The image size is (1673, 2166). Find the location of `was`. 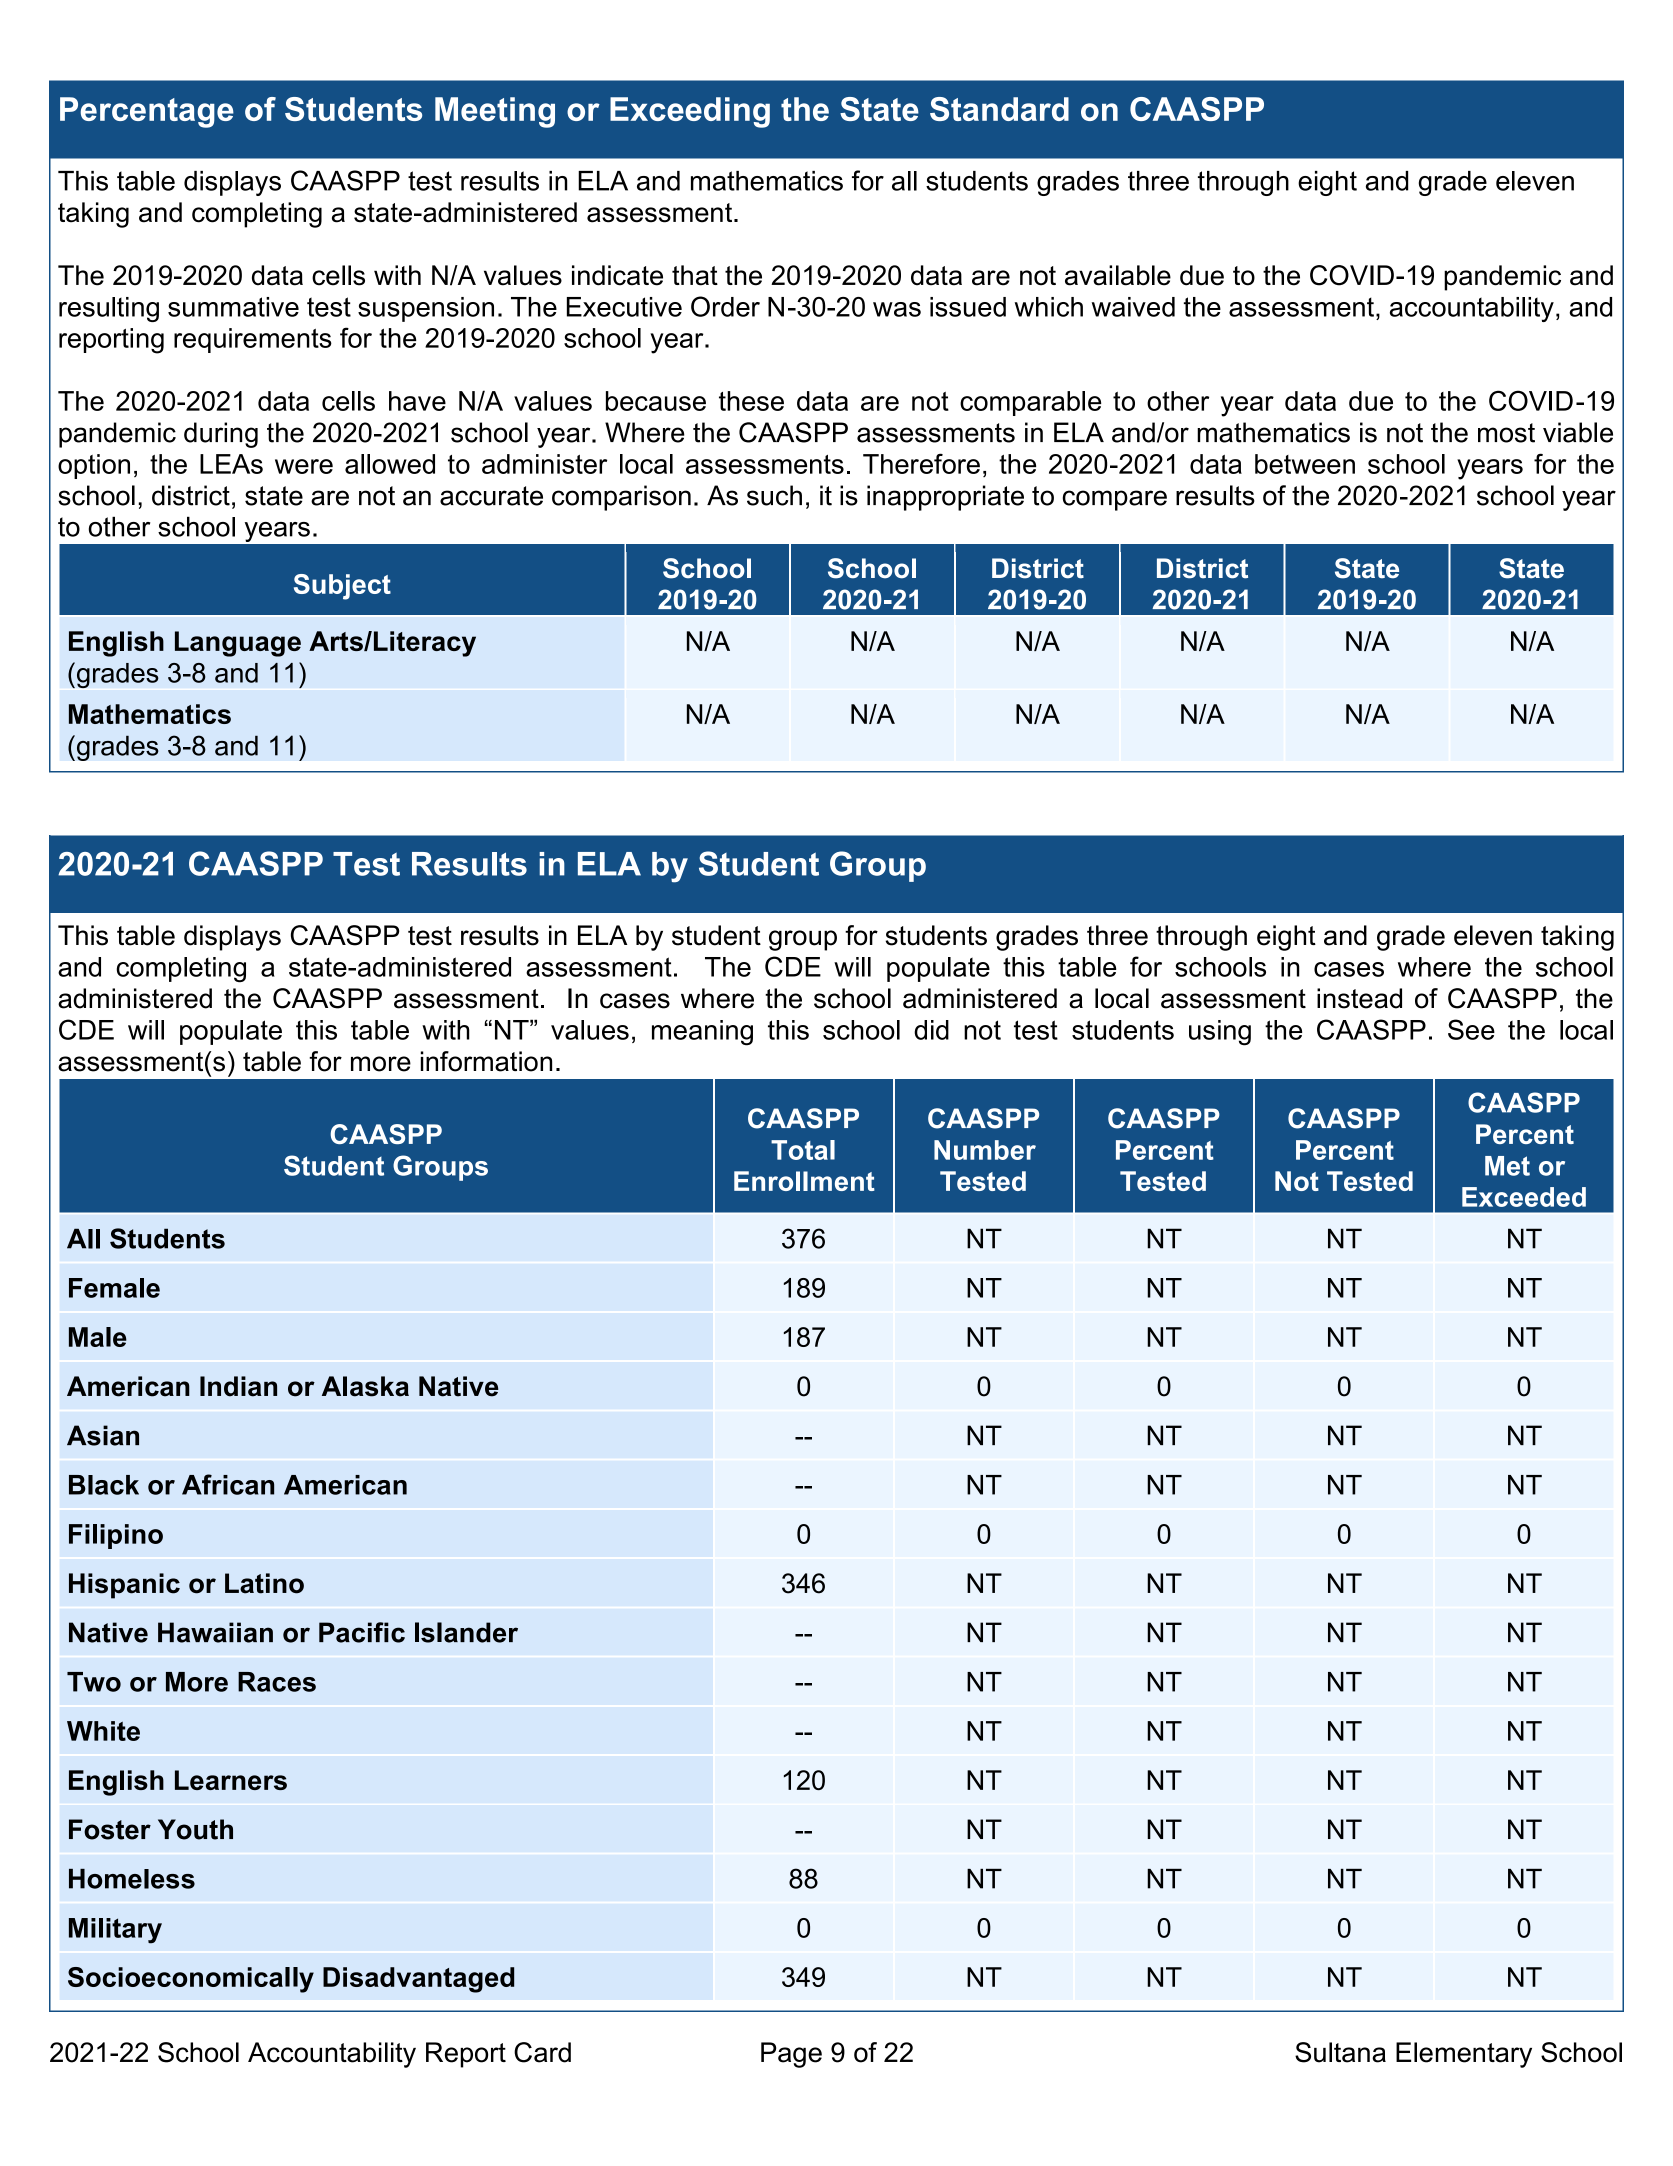

was is located at coordinates (897, 309).
